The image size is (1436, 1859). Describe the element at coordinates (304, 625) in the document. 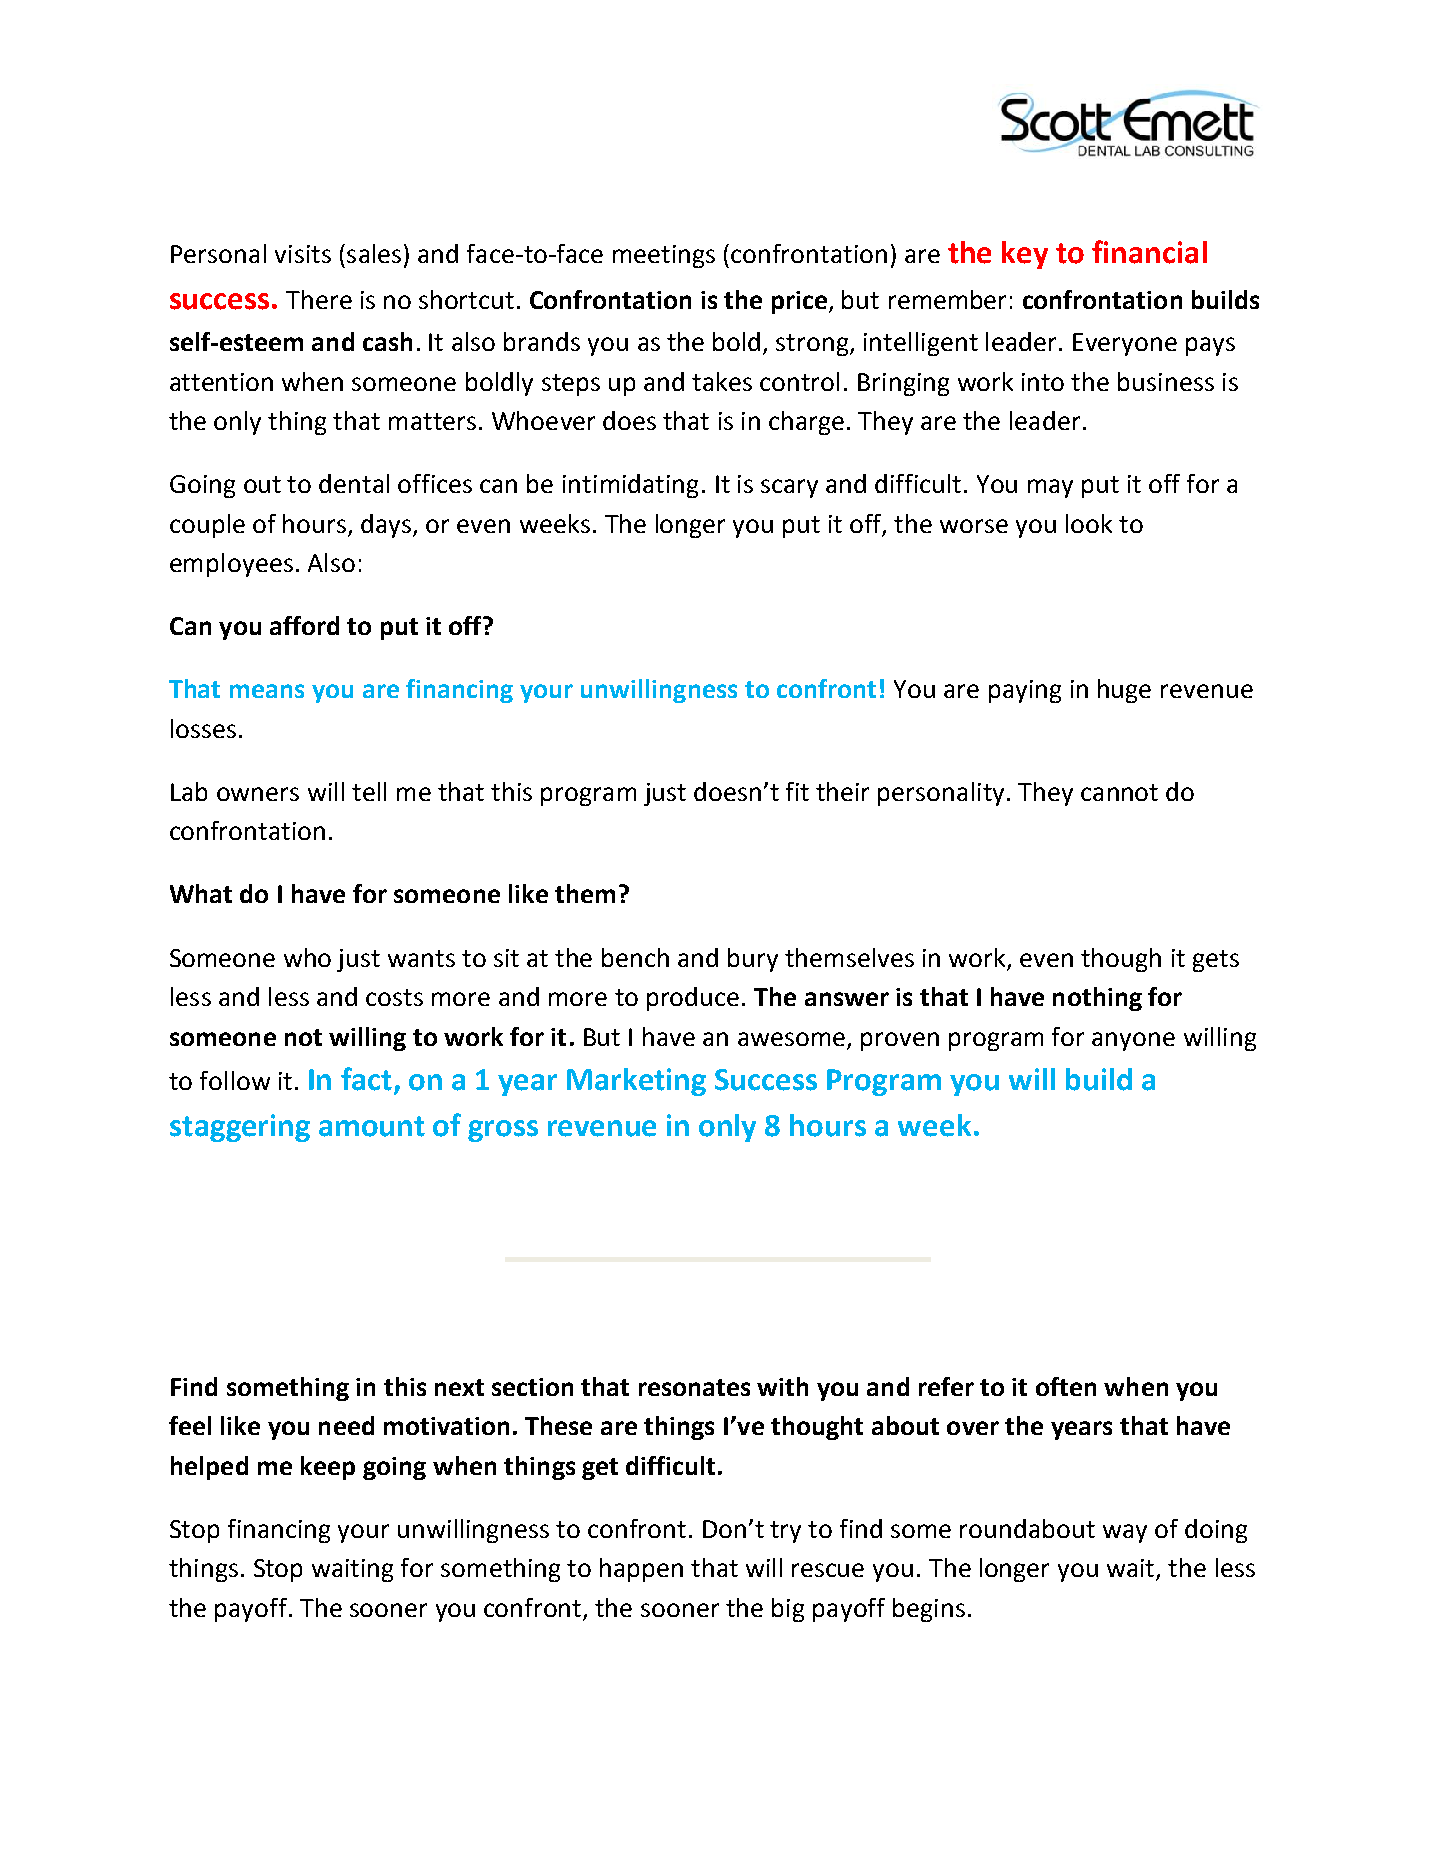

I see `afford` at that location.
